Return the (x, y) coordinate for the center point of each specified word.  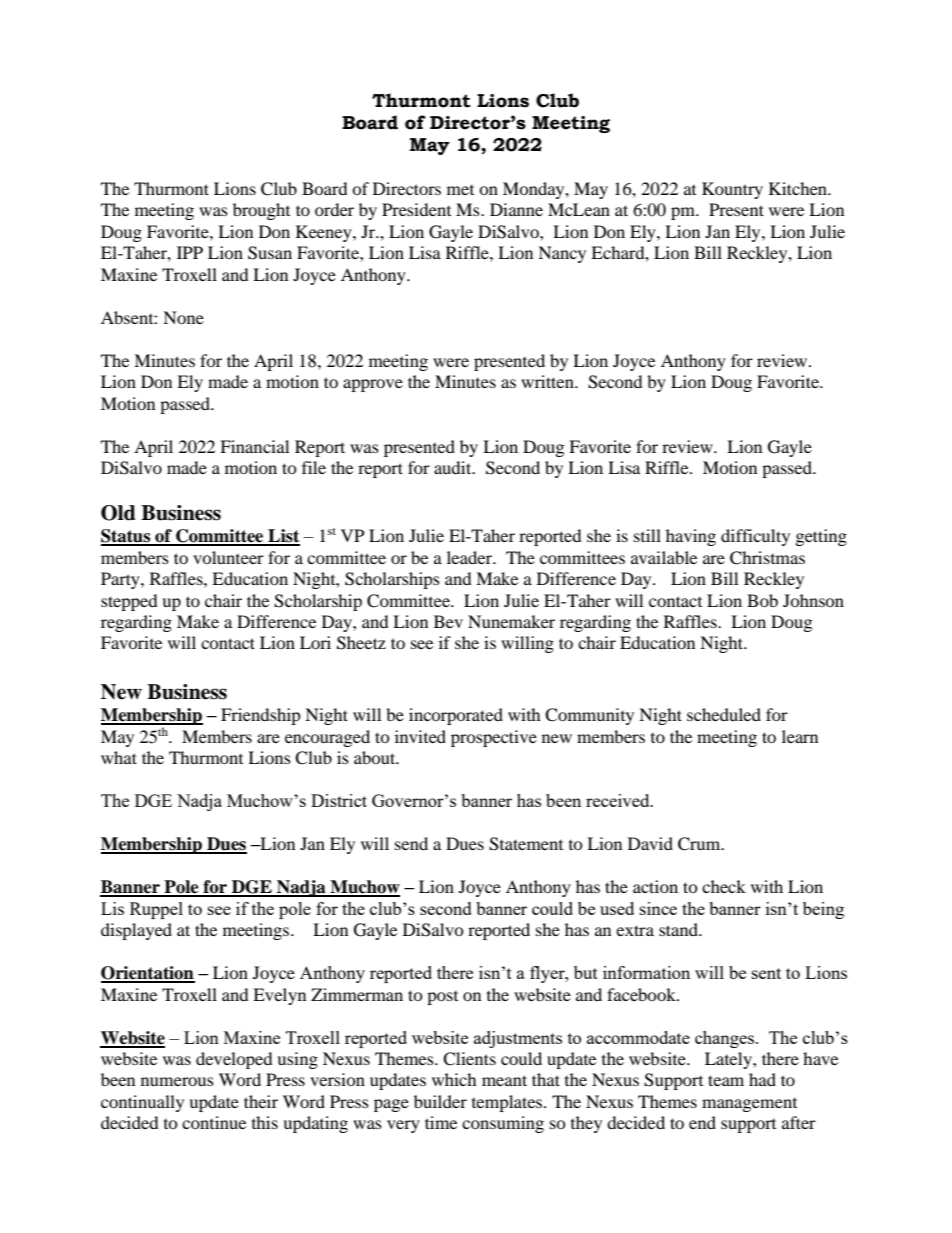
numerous (177, 1081)
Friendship (261, 716)
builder (440, 1101)
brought (261, 211)
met (460, 190)
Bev (448, 621)
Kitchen (799, 188)
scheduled (724, 714)
